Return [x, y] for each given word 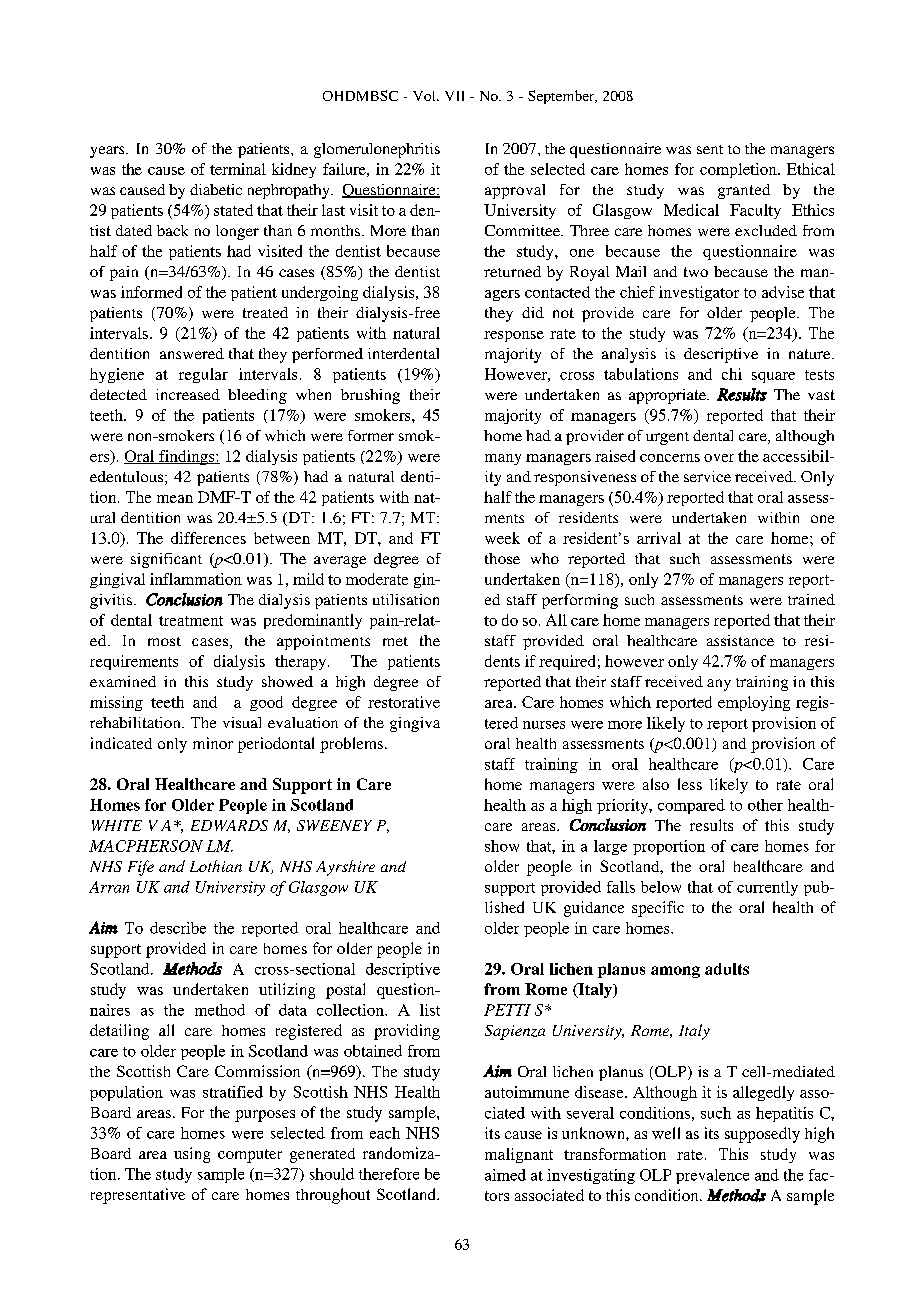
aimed [505, 1175]
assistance [740, 640]
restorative [404, 702]
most [164, 641]
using [192, 1155]
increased [188, 394]
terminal [238, 169]
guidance [594, 909]
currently [767, 888]
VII [454, 96]
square [773, 377]
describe [178, 928]
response [514, 336]
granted [744, 191]
